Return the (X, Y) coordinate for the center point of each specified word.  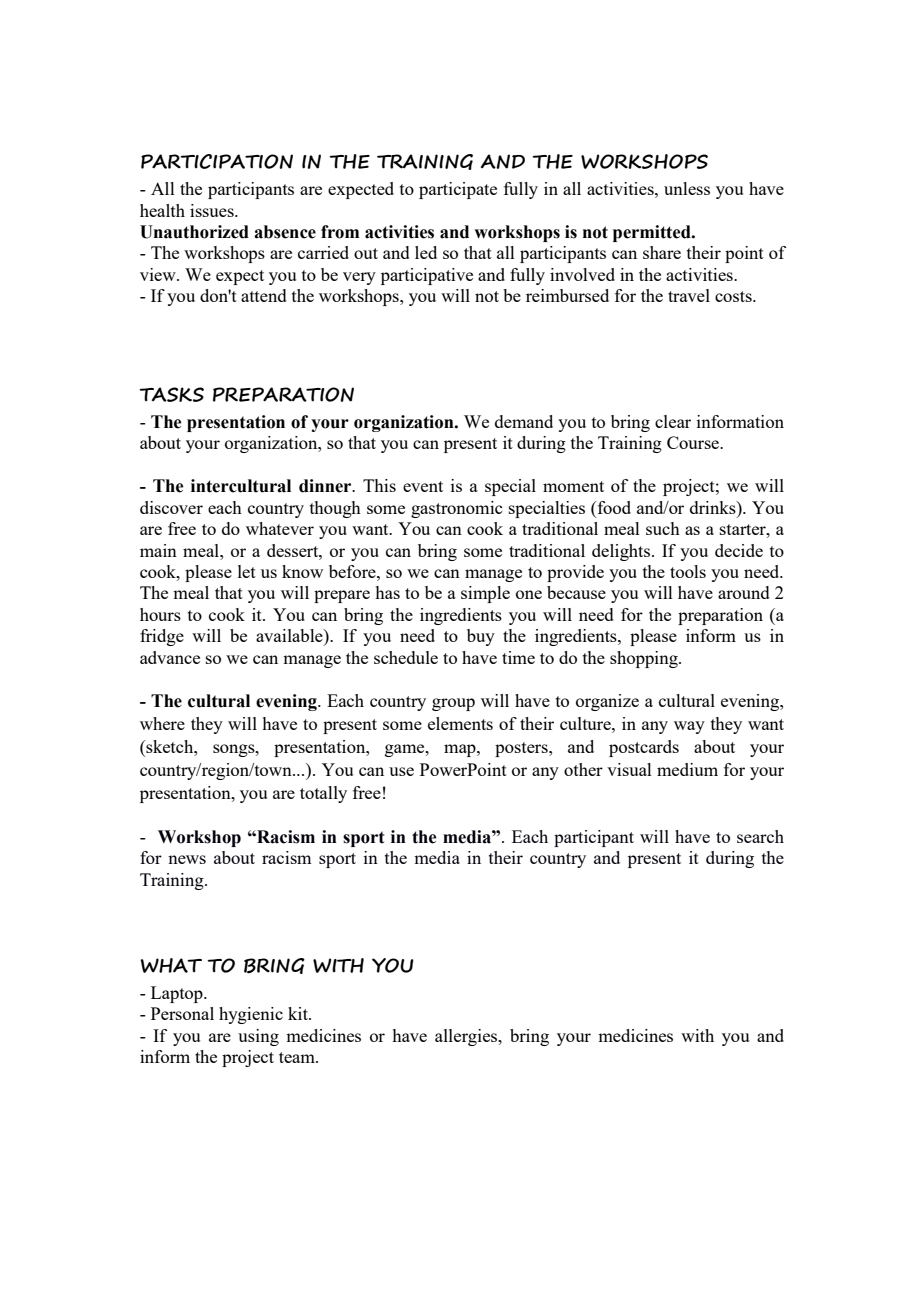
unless (687, 188)
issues (213, 210)
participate (458, 190)
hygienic (251, 1015)
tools (688, 571)
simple (485, 594)
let (247, 571)
